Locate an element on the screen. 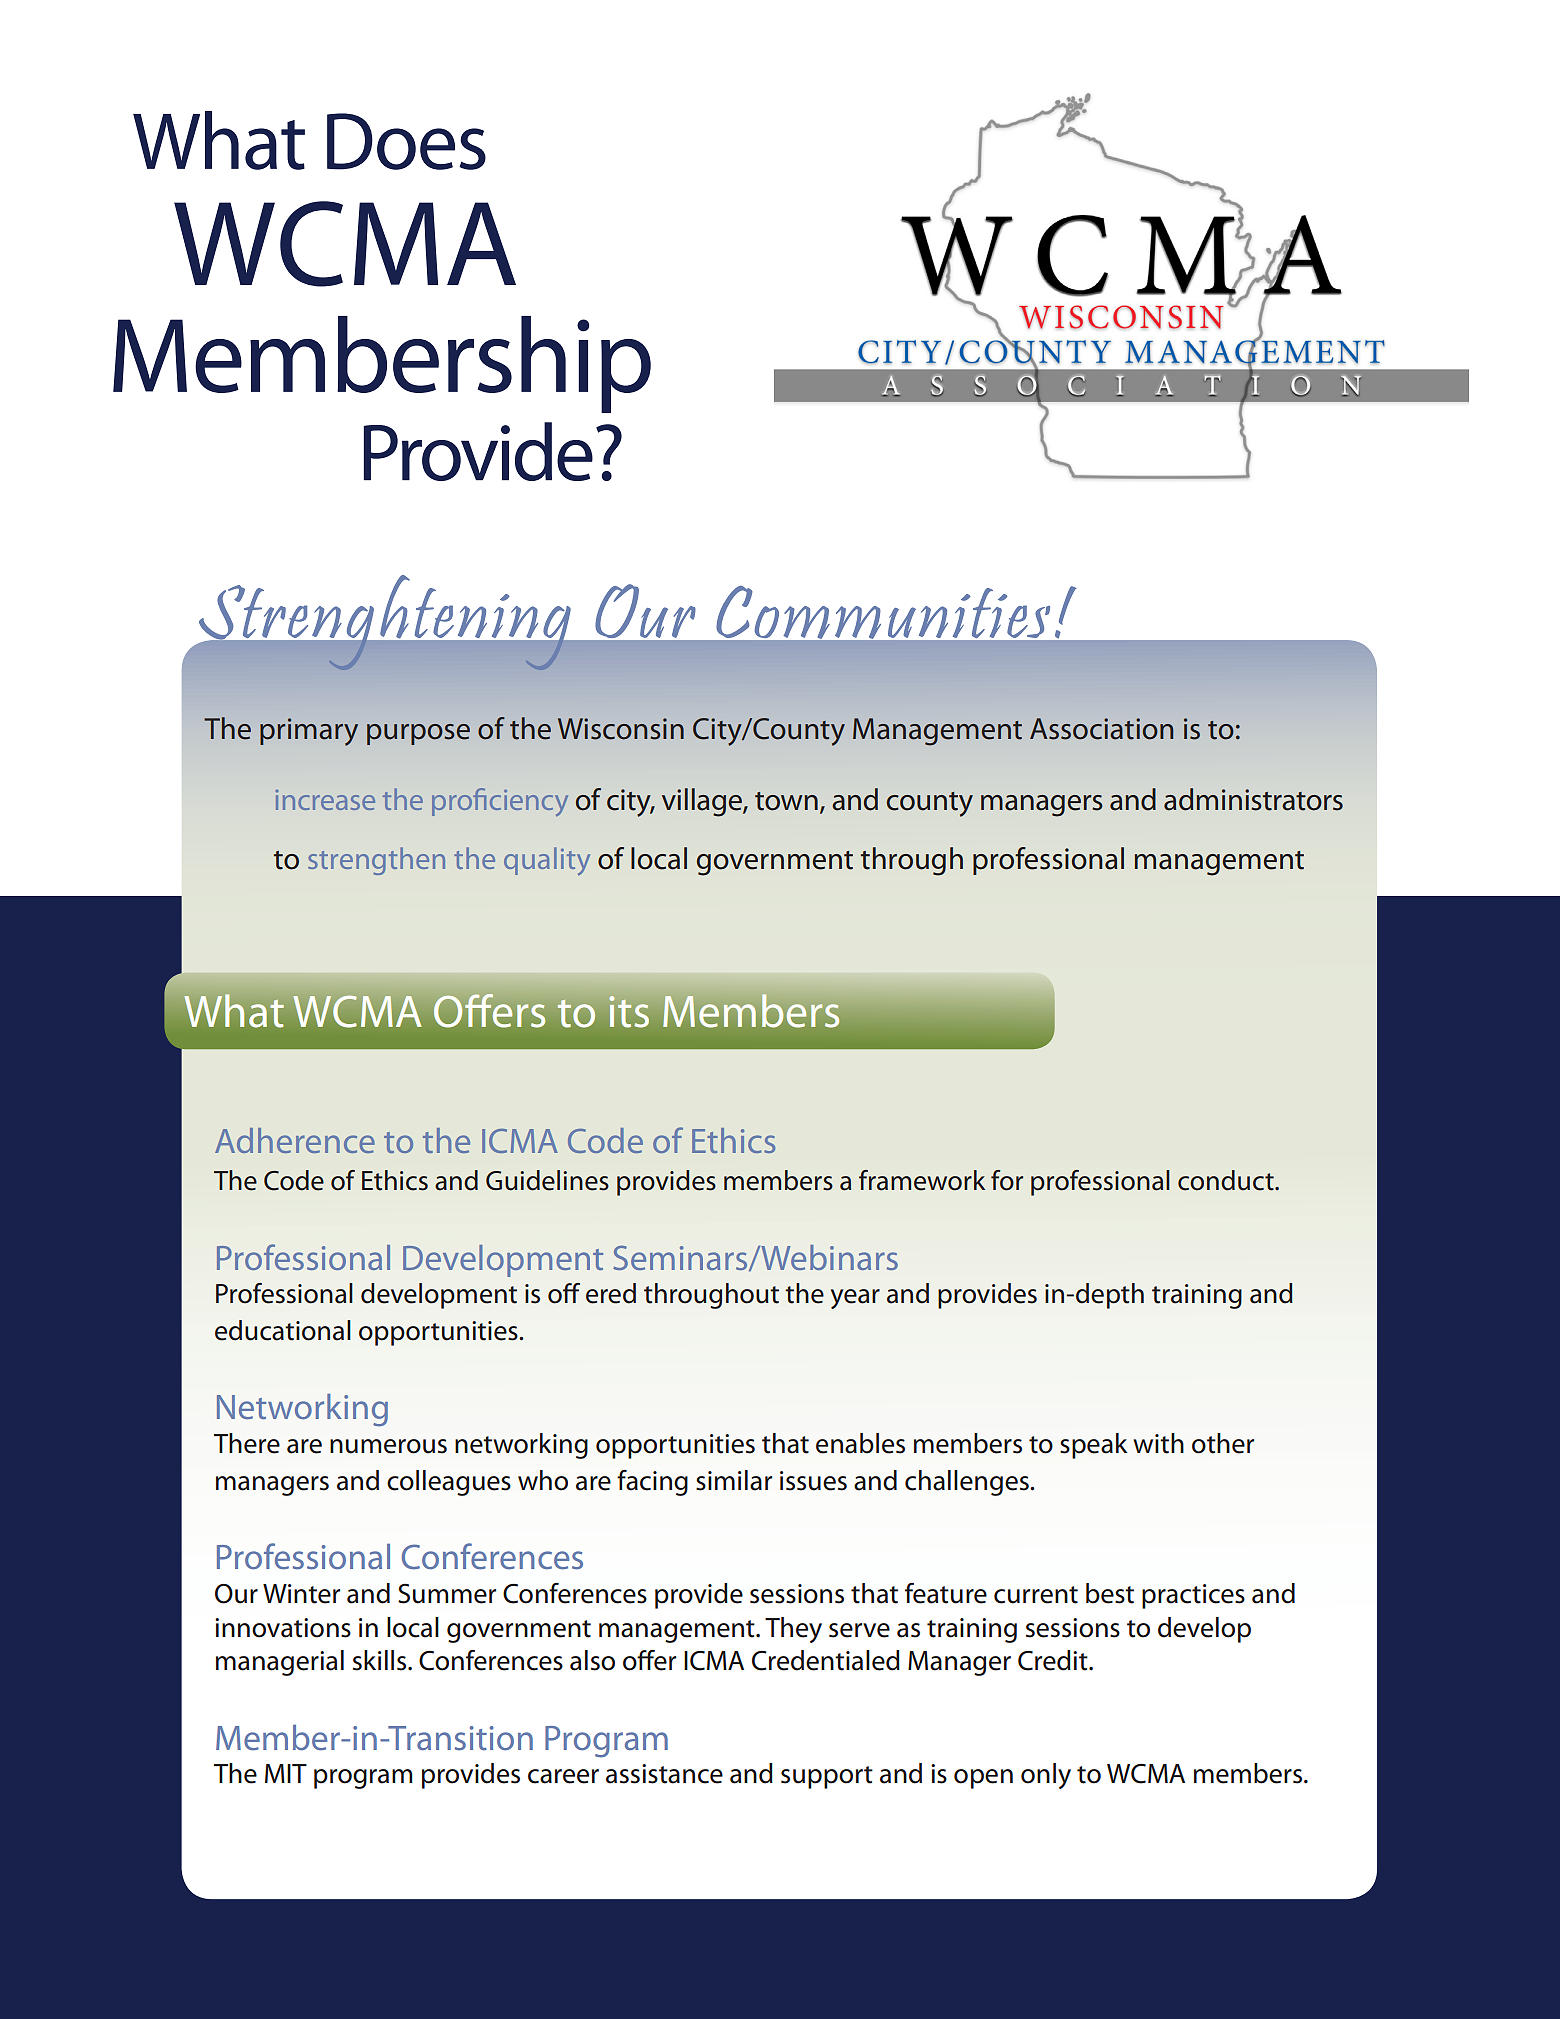 This screenshot has height=2019, width=1560. Does is located at coordinates (406, 141).
